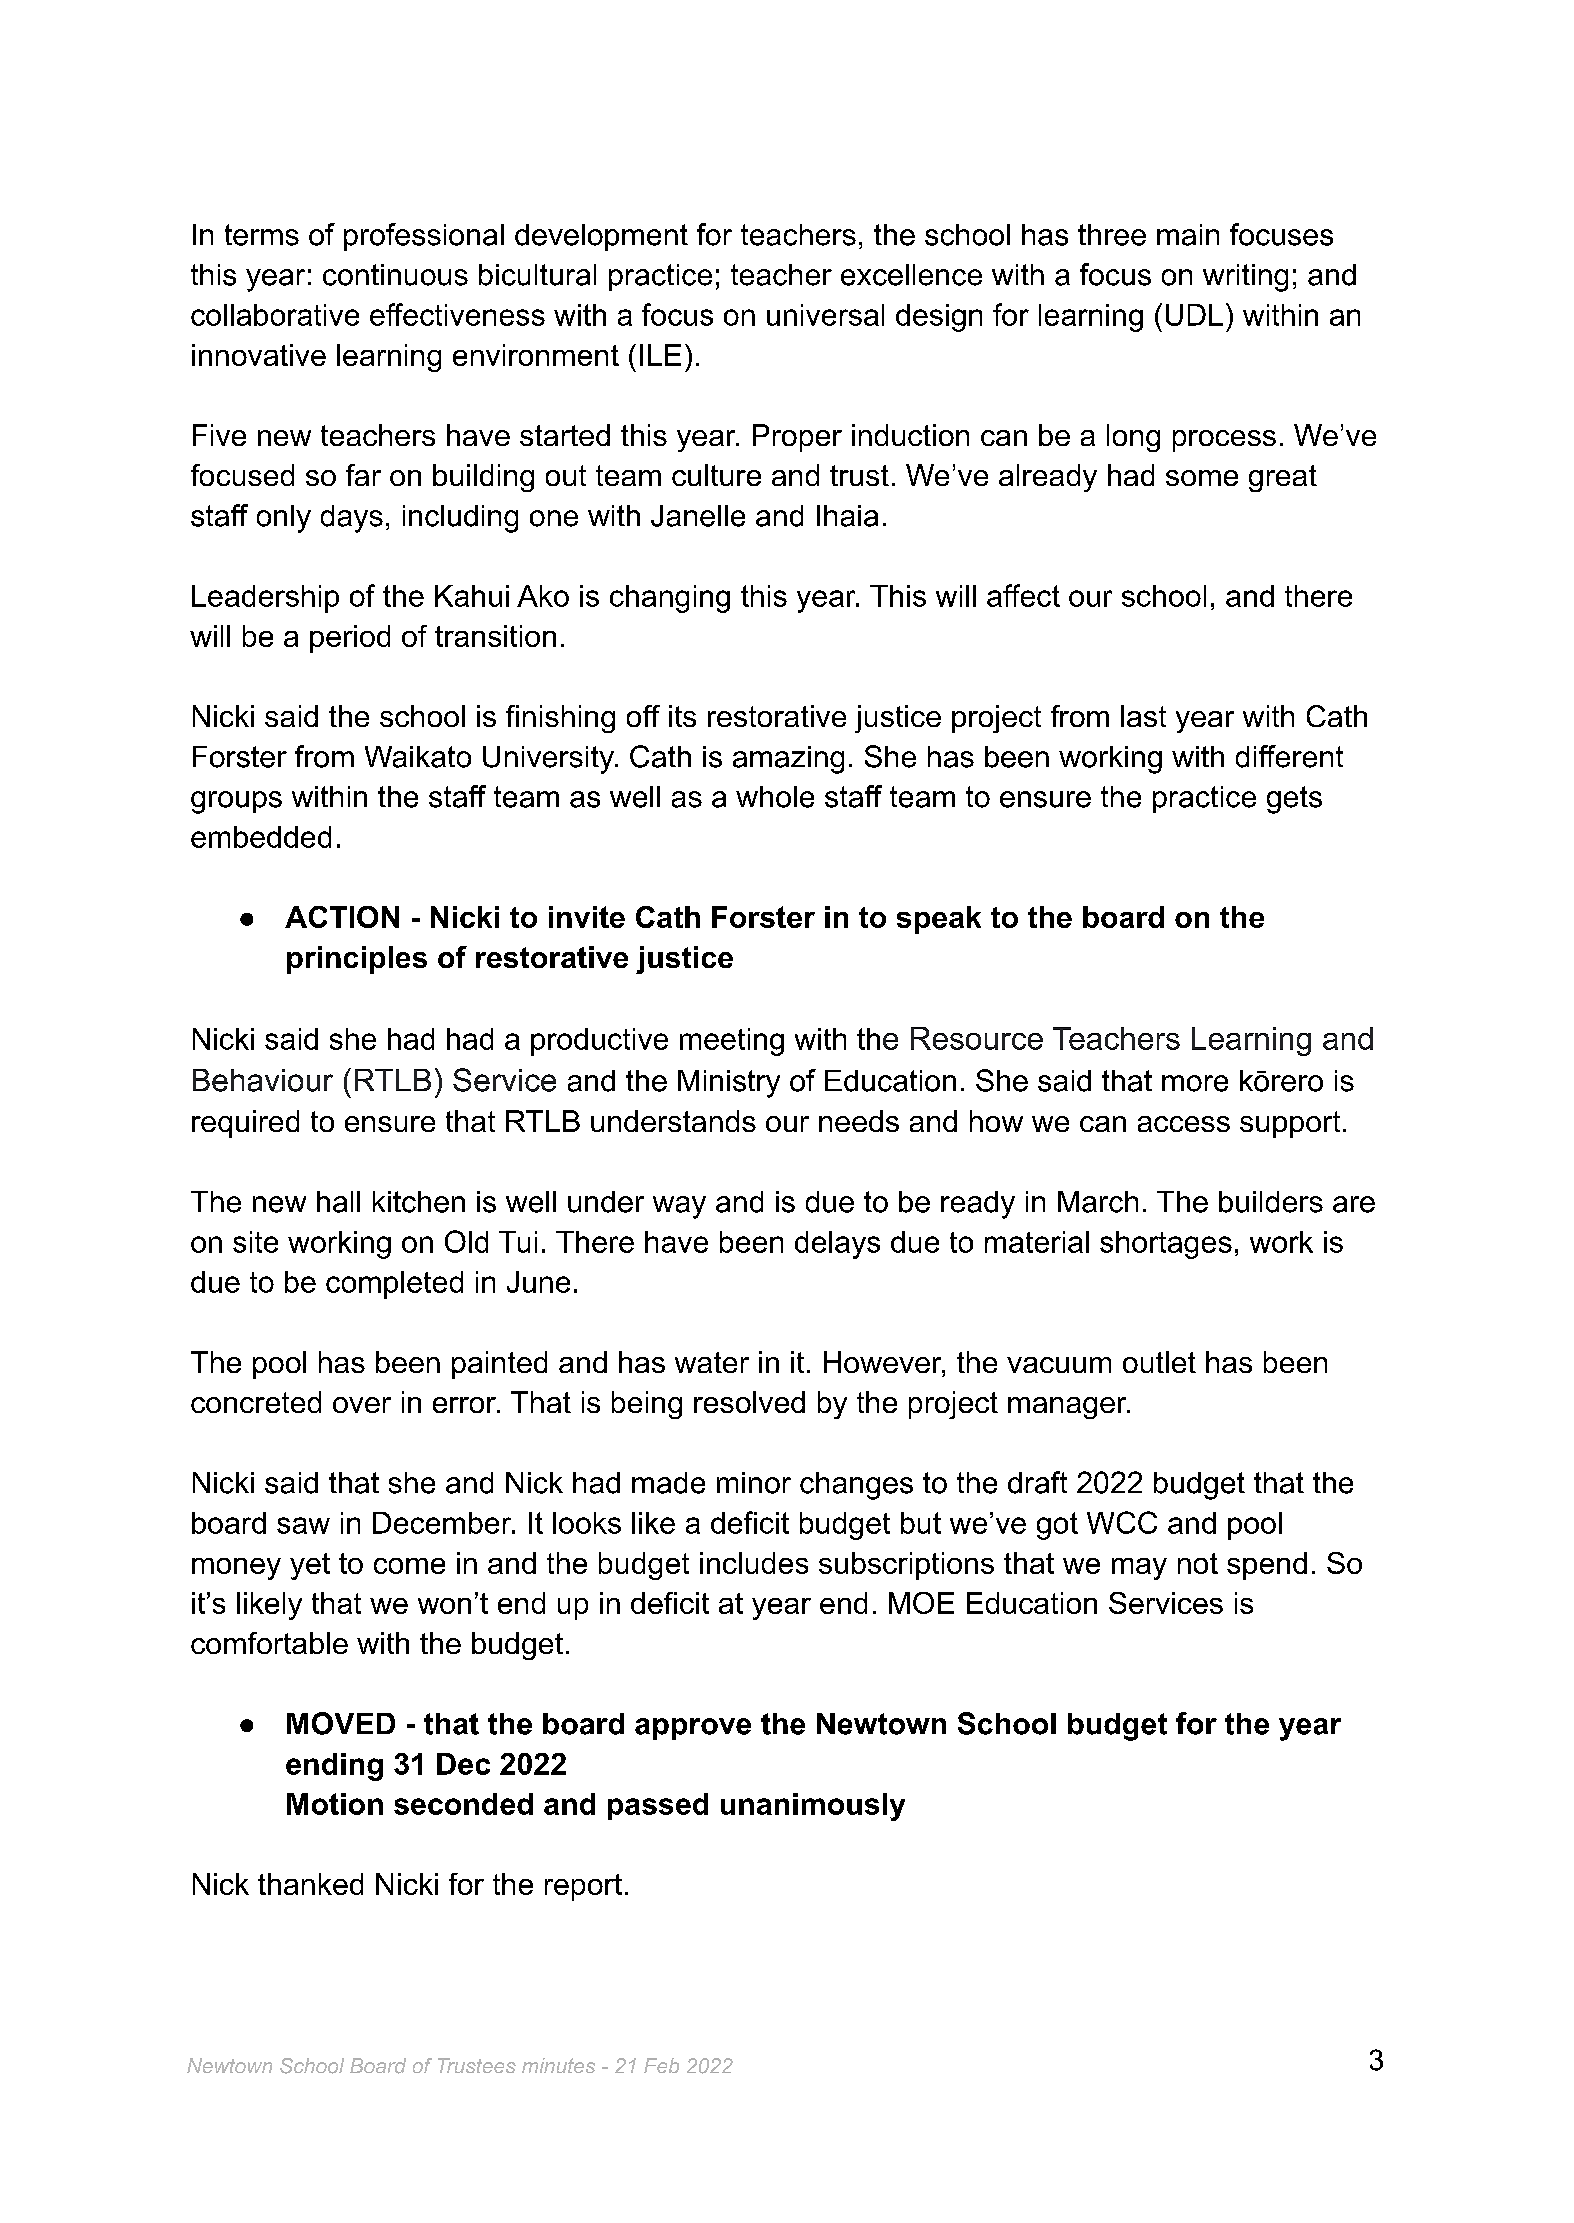 The width and height of the screenshot is (1574, 2223). Describe the element at coordinates (1184, 1124) in the screenshot. I see `access` at that location.
